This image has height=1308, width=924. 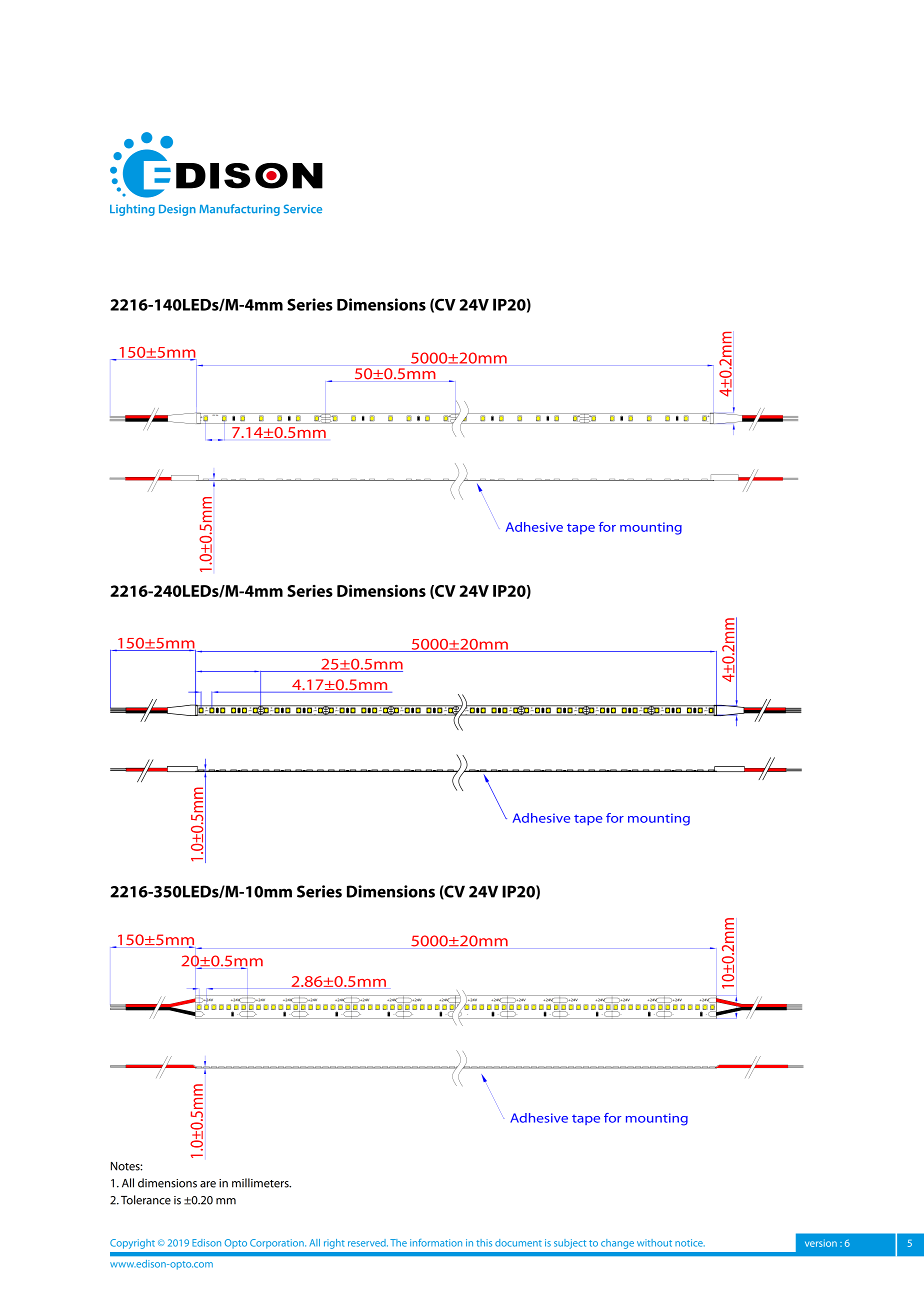 What do you see at coordinates (518, 1243) in the image?
I see `document` at bounding box center [518, 1243].
